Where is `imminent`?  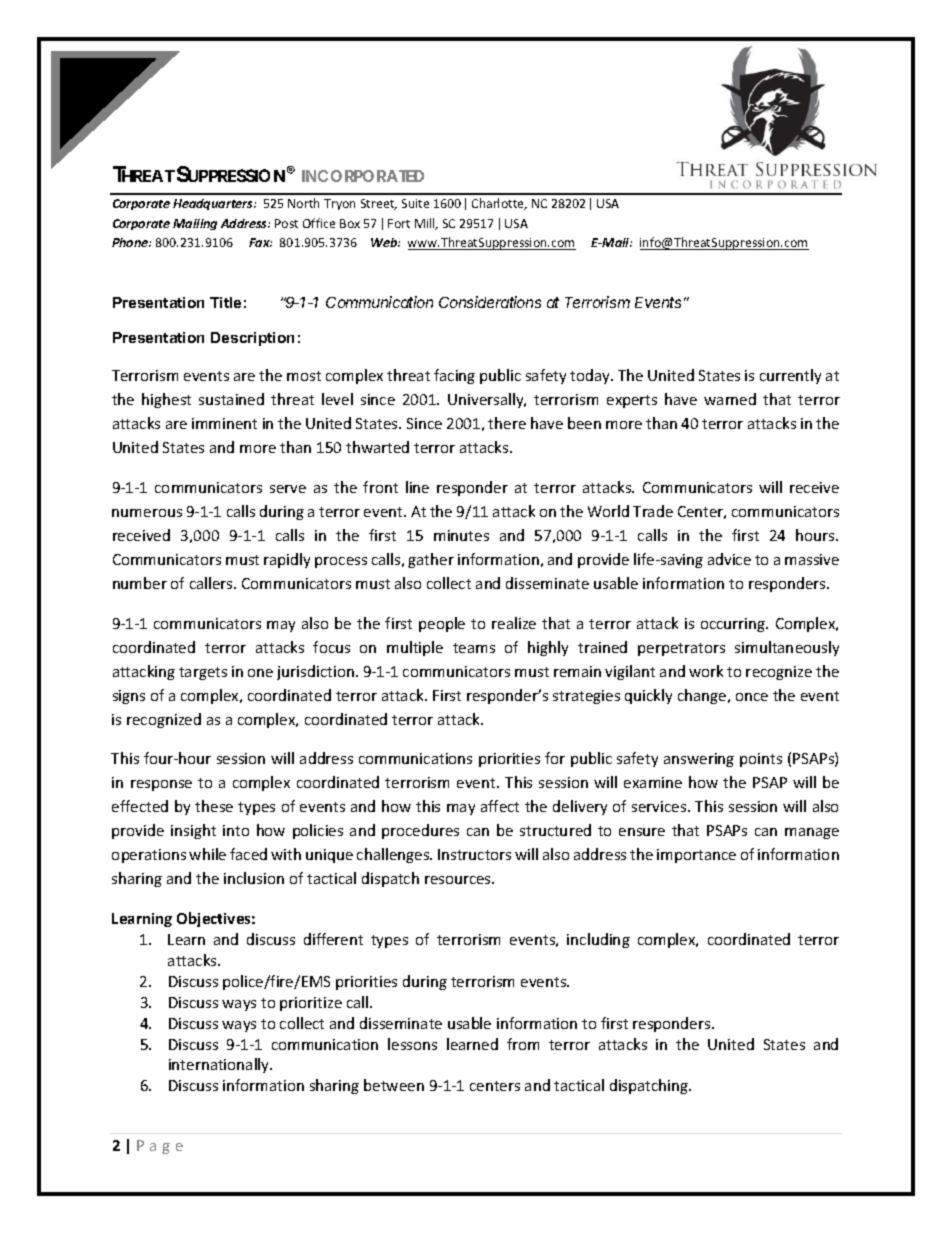 imminent is located at coordinates (224, 423).
